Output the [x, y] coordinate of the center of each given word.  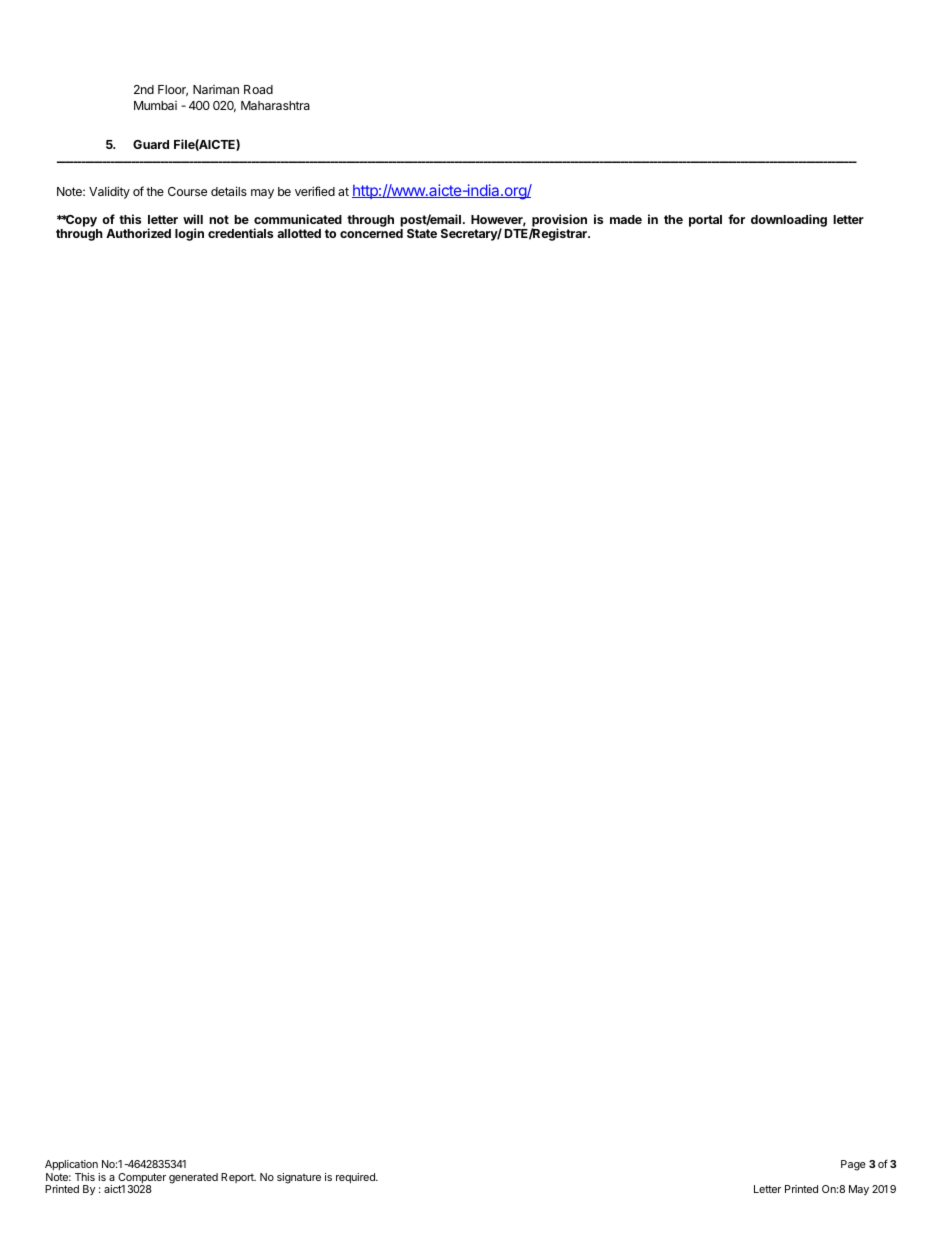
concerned [371, 233]
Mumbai [155, 105]
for [736, 219]
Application [71, 1165]
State [422, 233]
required [356, 1178]
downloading [789, 220]
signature [299, 1178]
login [189, 234]
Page [853, 1165]
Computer [142, 1179]
